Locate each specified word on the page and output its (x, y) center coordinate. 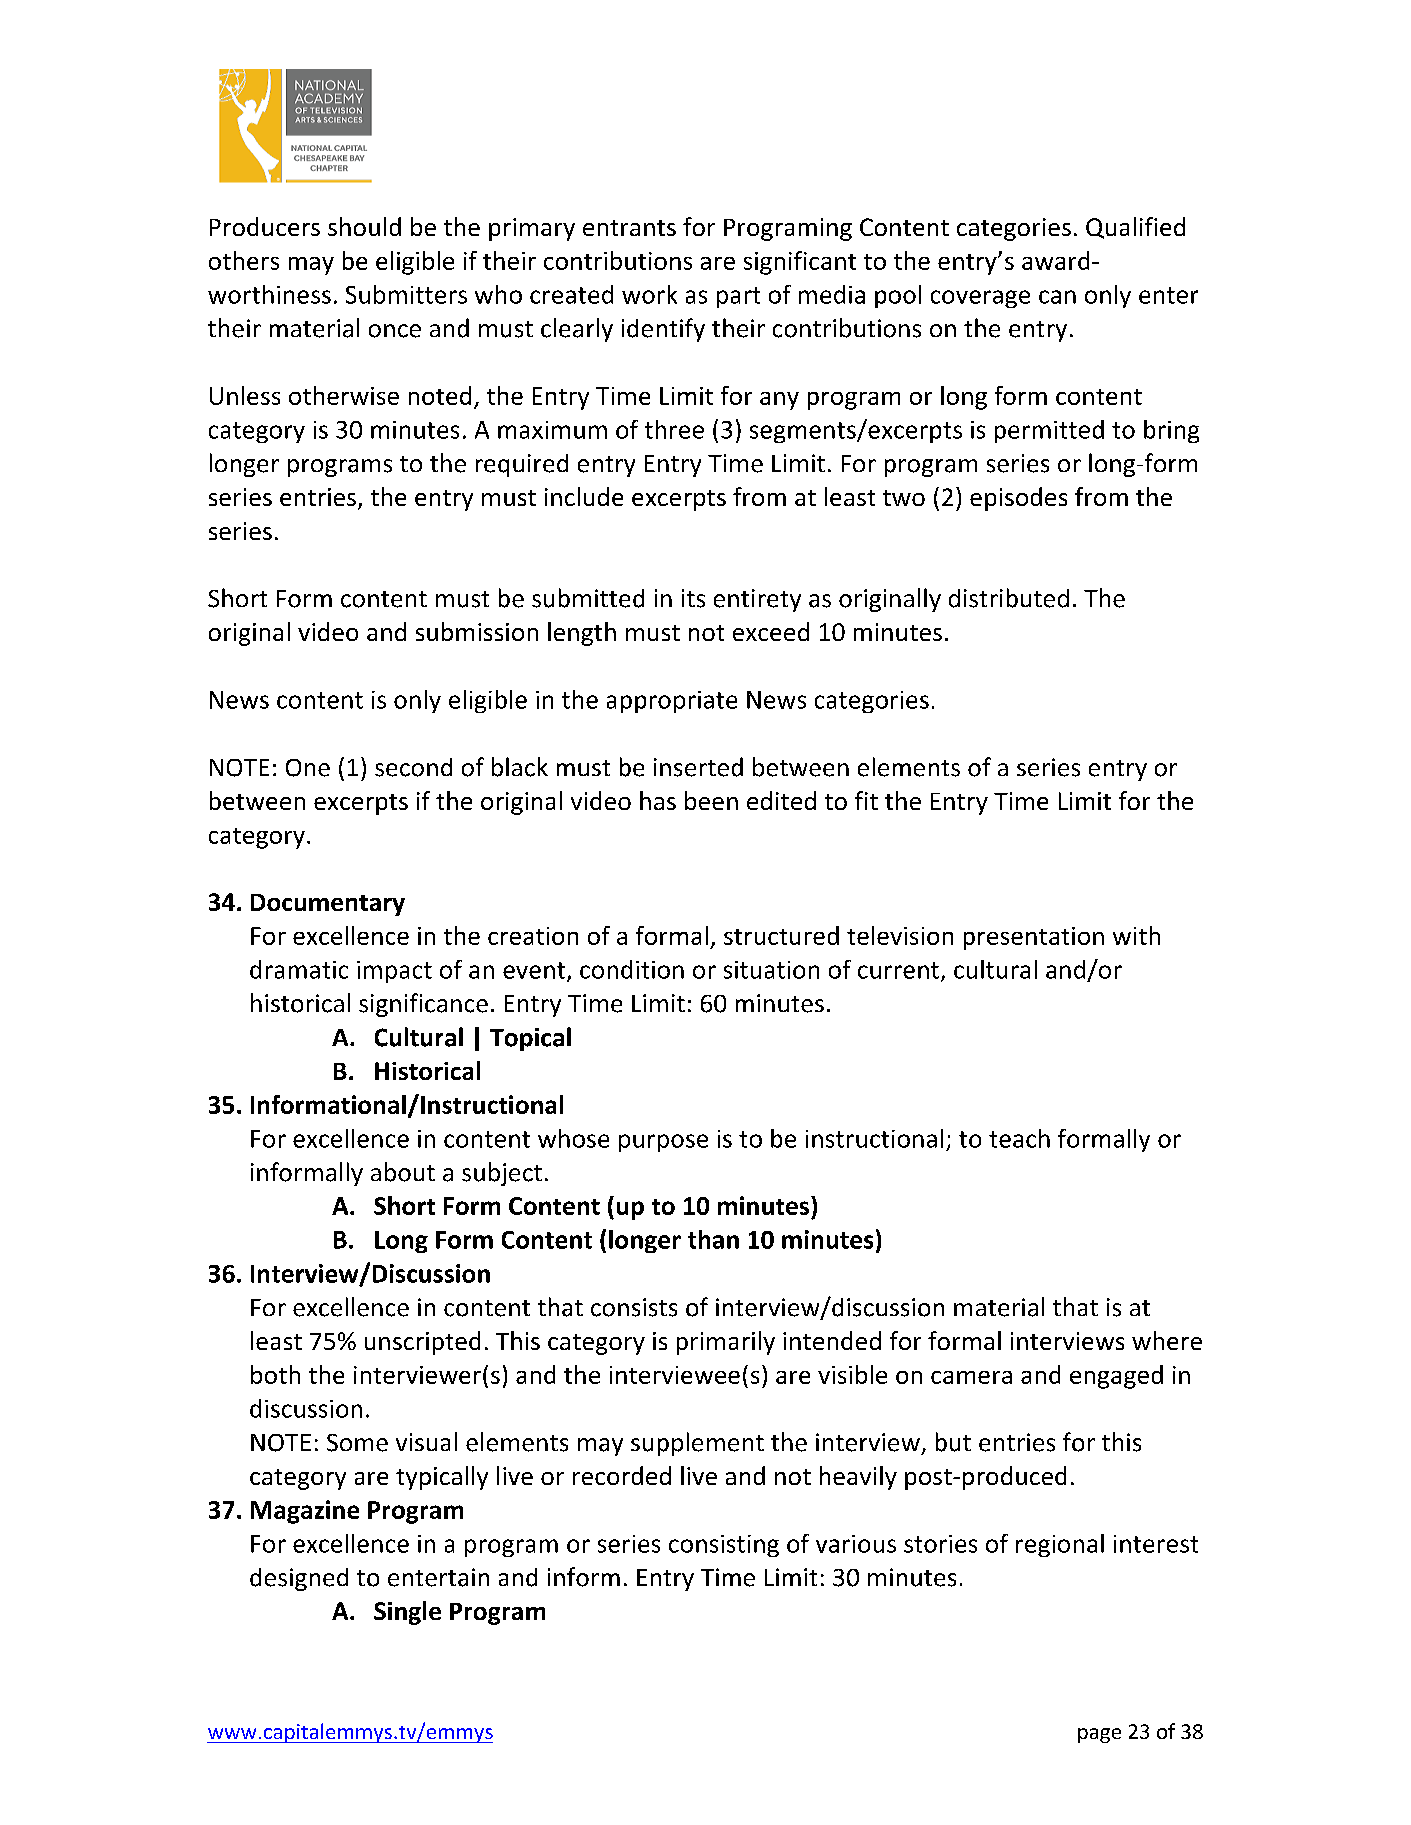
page (1099, 1735)
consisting (724, 1546)
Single (407, 1613)
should (364, 226)
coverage (980, 299)
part (738, 297)
